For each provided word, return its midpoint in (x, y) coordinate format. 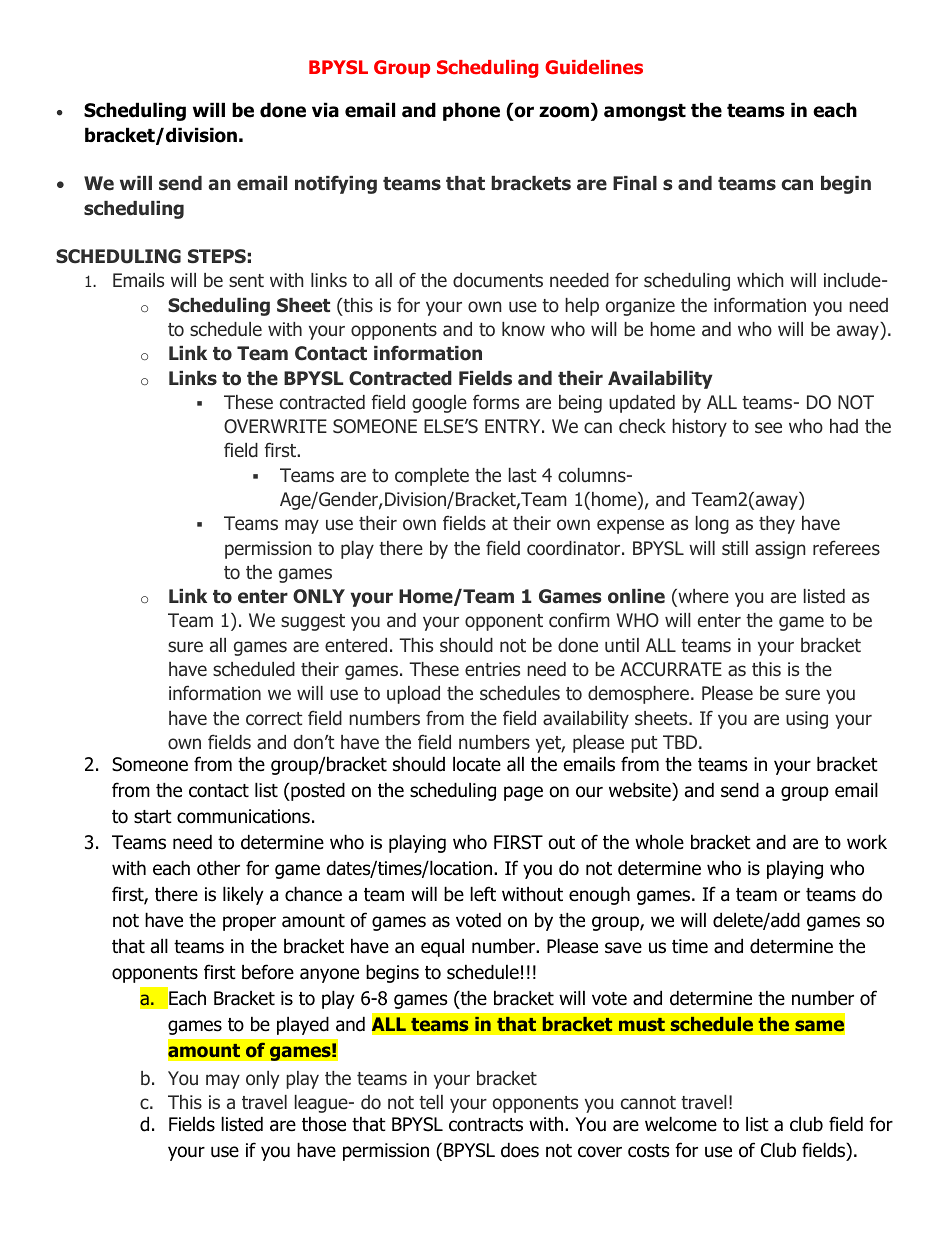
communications (243, 816)
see (768, 427)
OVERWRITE (275, 426)
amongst (645, 112)
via (325, 110)
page (523, 793)
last (522, 475)
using (807, 720)
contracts (486, 1125)
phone (471, 111)
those (324, 1124)
